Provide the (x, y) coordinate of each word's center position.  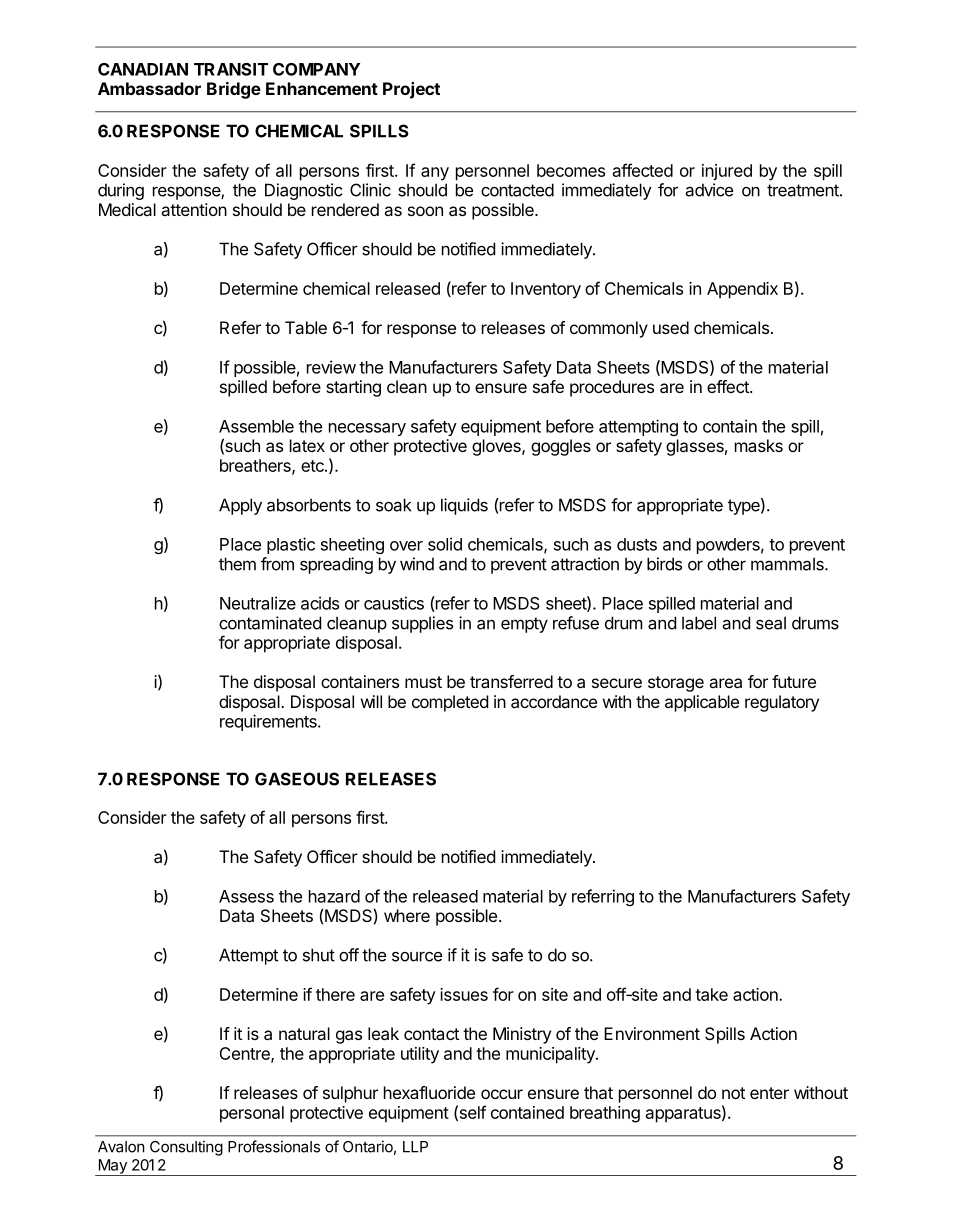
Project (411, 90)
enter (769, 1093)
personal (252, 1114)
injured (727, 172)
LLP (415, 1147)
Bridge (234, 90)
